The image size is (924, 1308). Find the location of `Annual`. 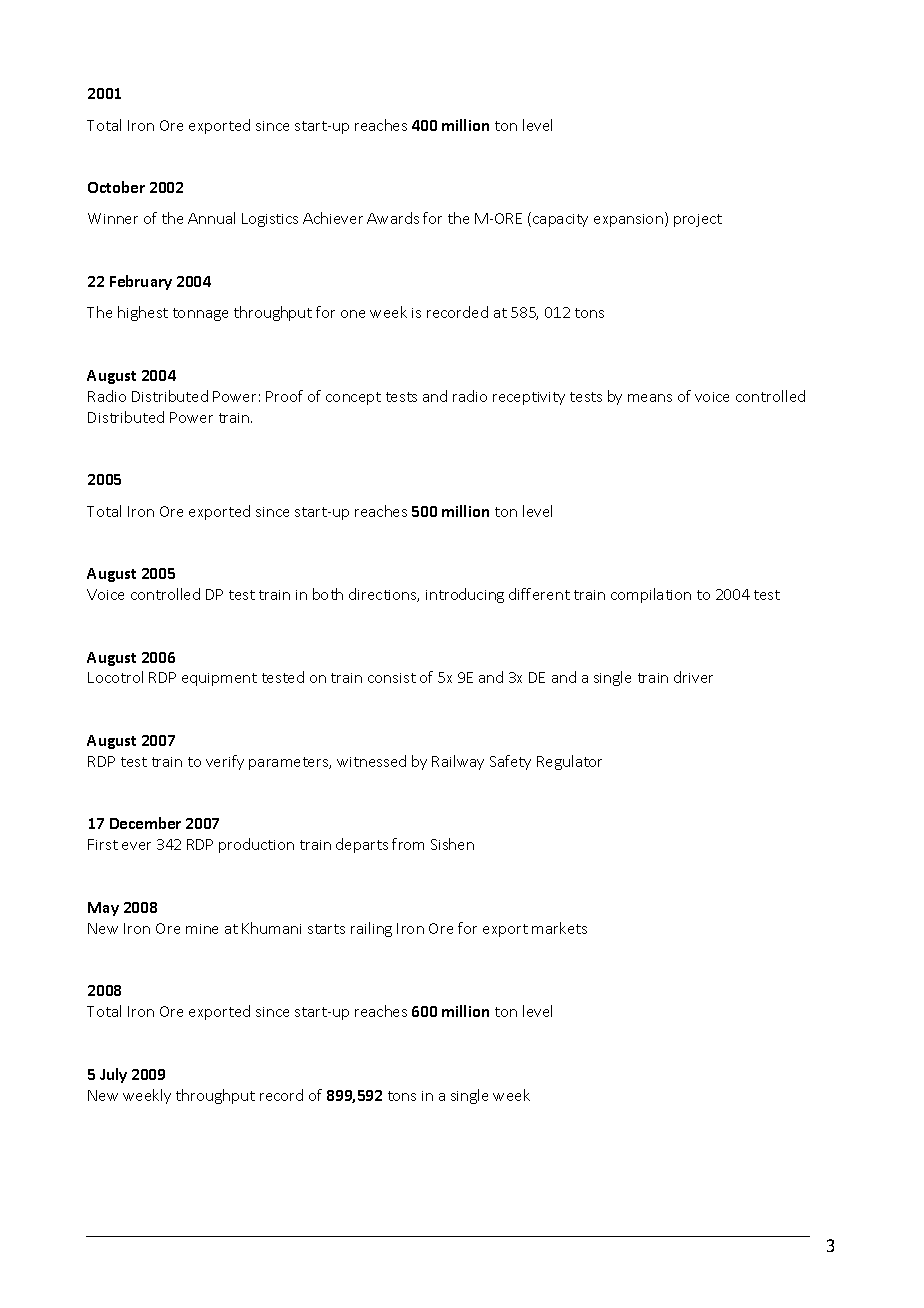

Annual is located at coordinates (211, 218).
